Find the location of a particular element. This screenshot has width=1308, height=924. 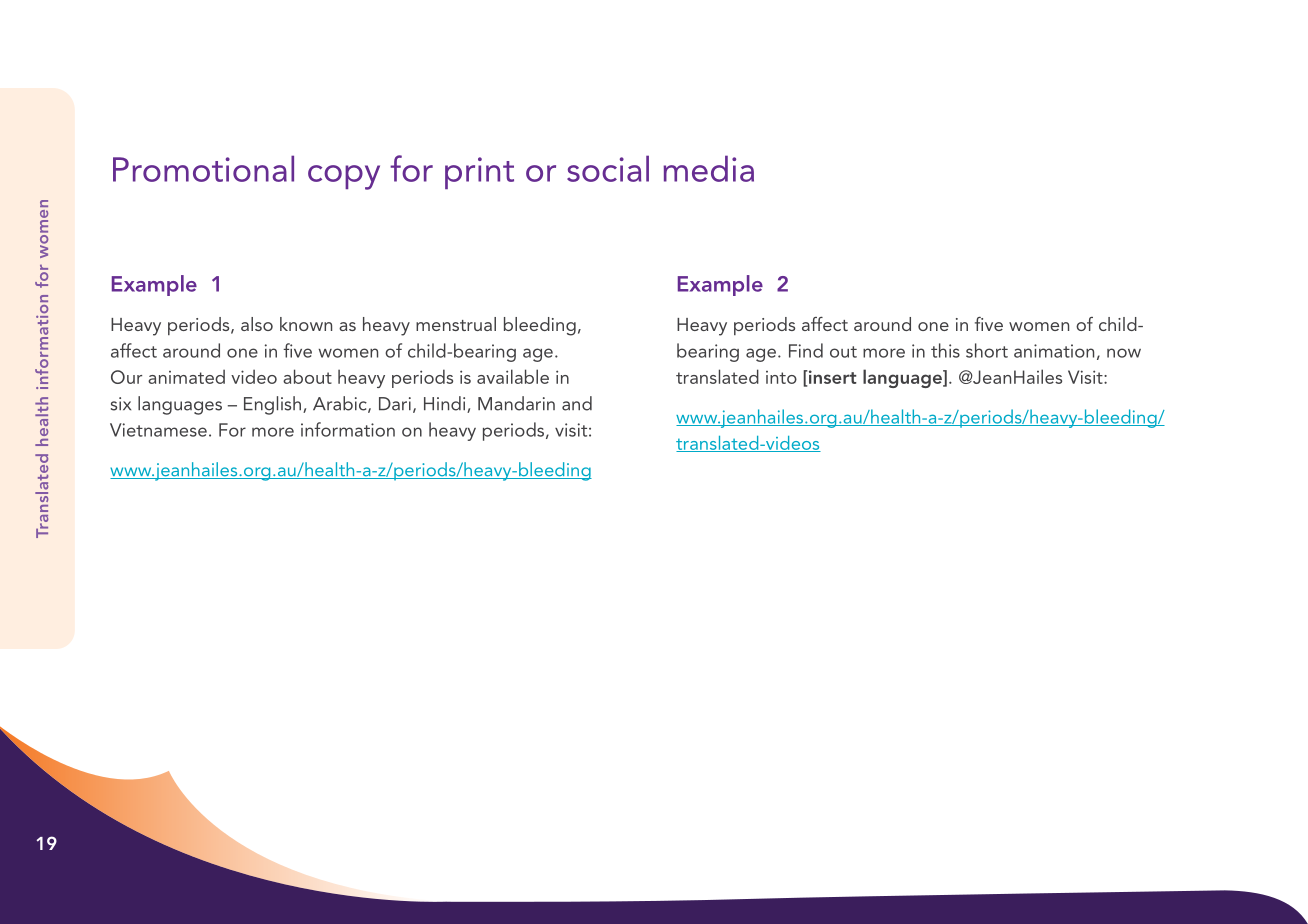

menstrual is located at coordinates (456, 324).
